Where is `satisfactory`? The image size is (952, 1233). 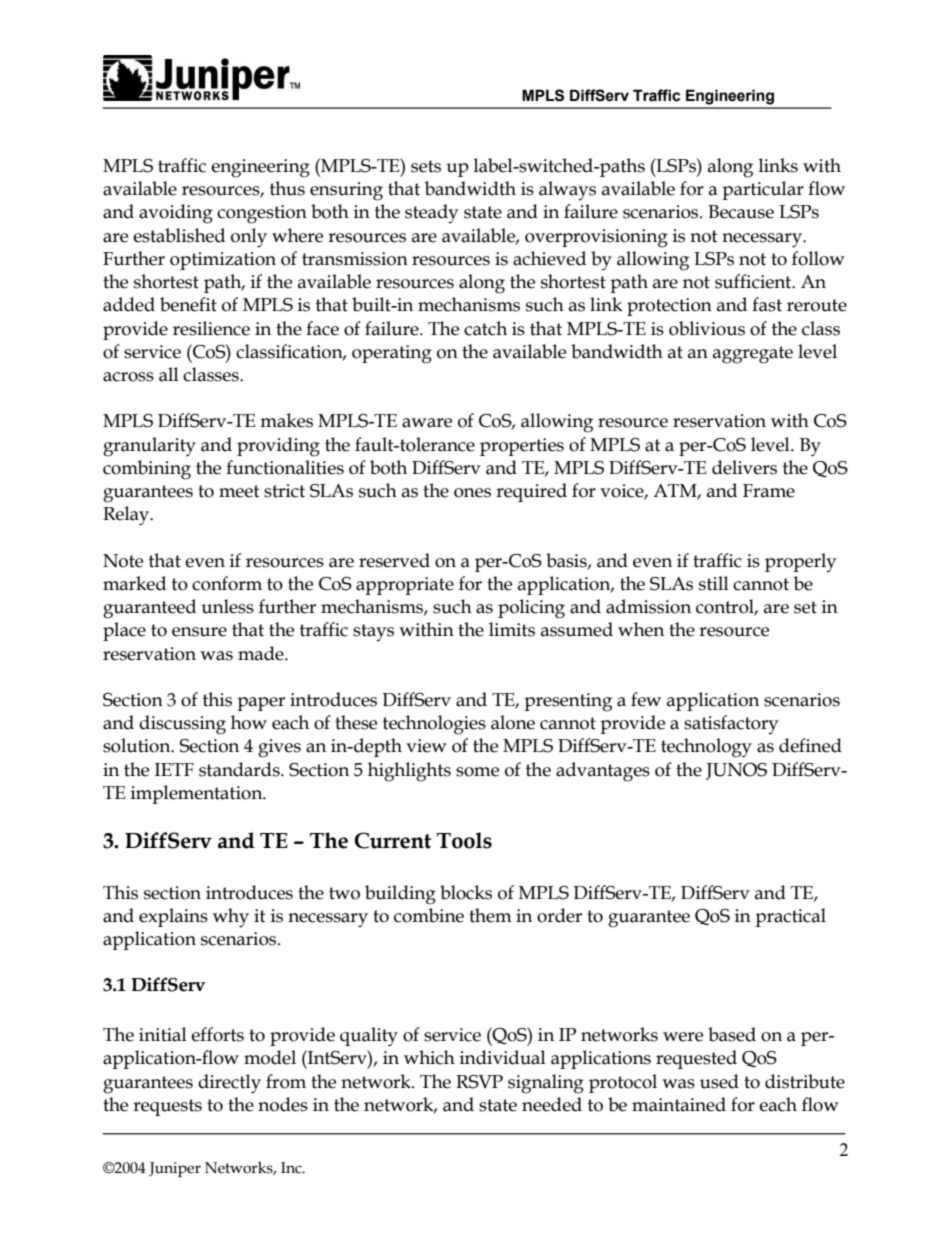
satisfactory is located at coordinates (731, 724).
